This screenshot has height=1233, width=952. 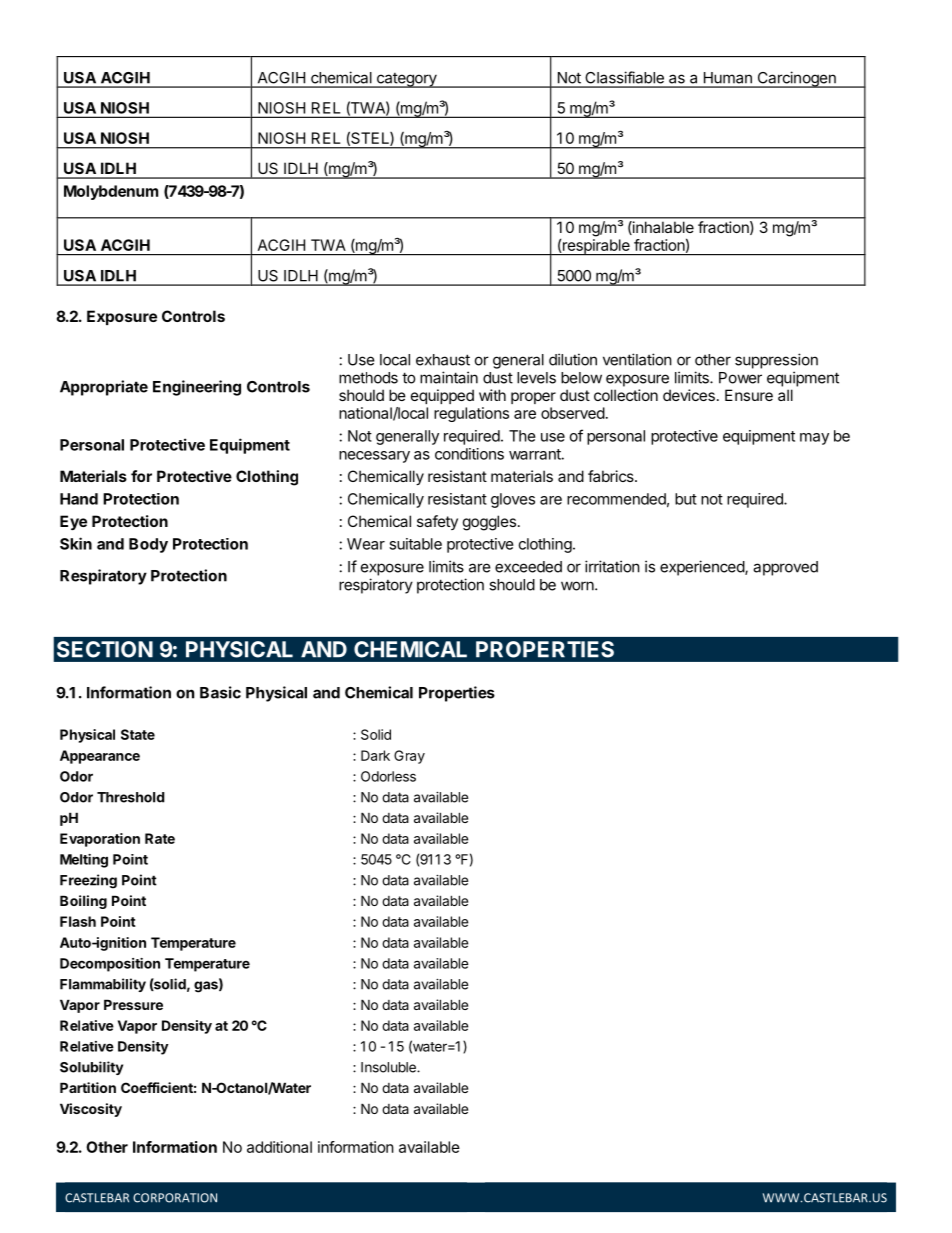 What do you see at coordinates (148, 545) in the screenshot?
I see `Body` at bounding box center [148, 545].
